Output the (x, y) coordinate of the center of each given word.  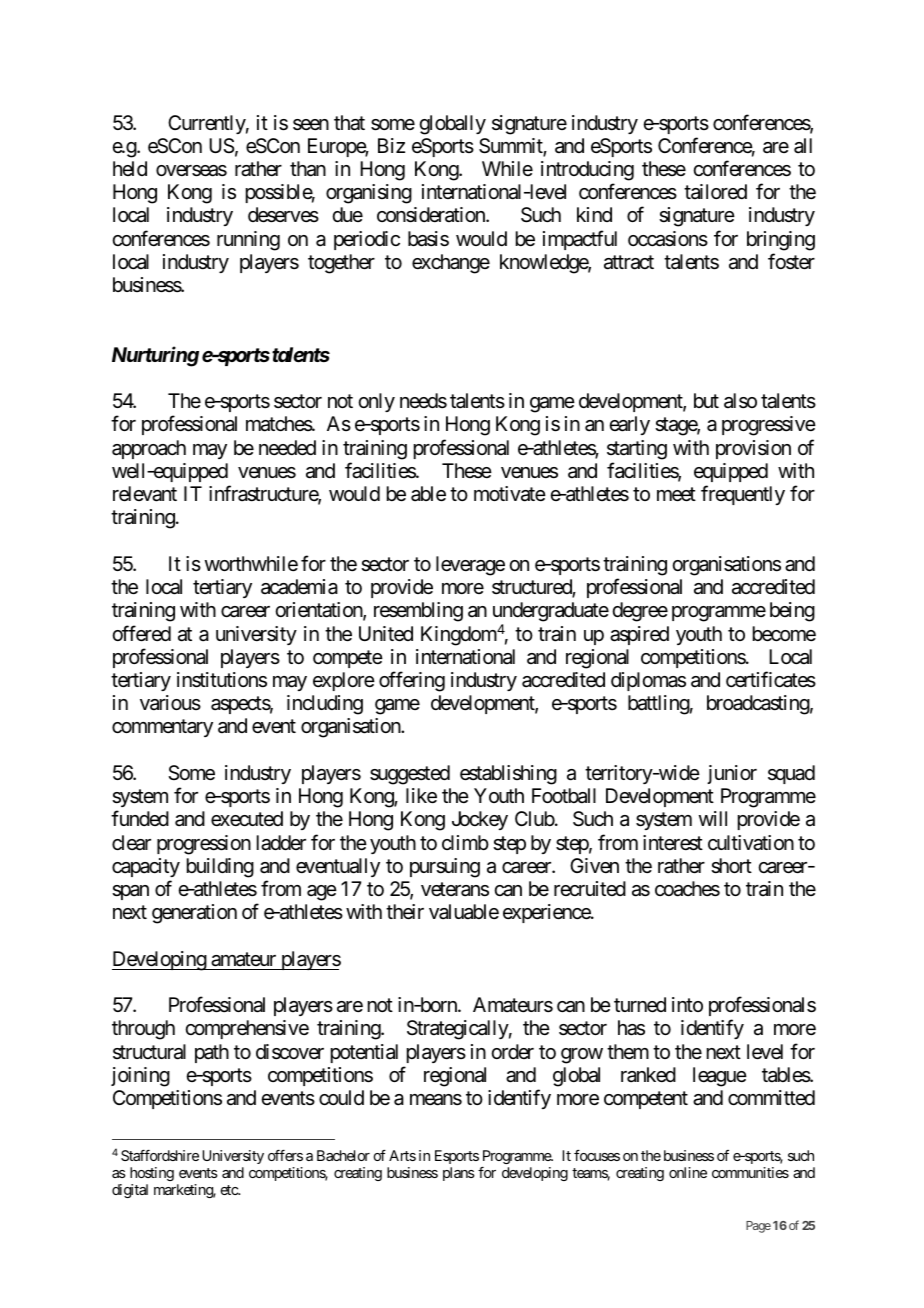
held (130, 168)
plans (459, 1174)
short (731, 866)
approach (149, 449)
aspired (639, 635)
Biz (391, 145)
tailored (715, 192)
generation (194, 914)
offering (412, 681)
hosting (152, 1174)
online (688, 1172)
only (376, 402)
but (706, 400)
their (405, 912)
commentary (162, 728)
